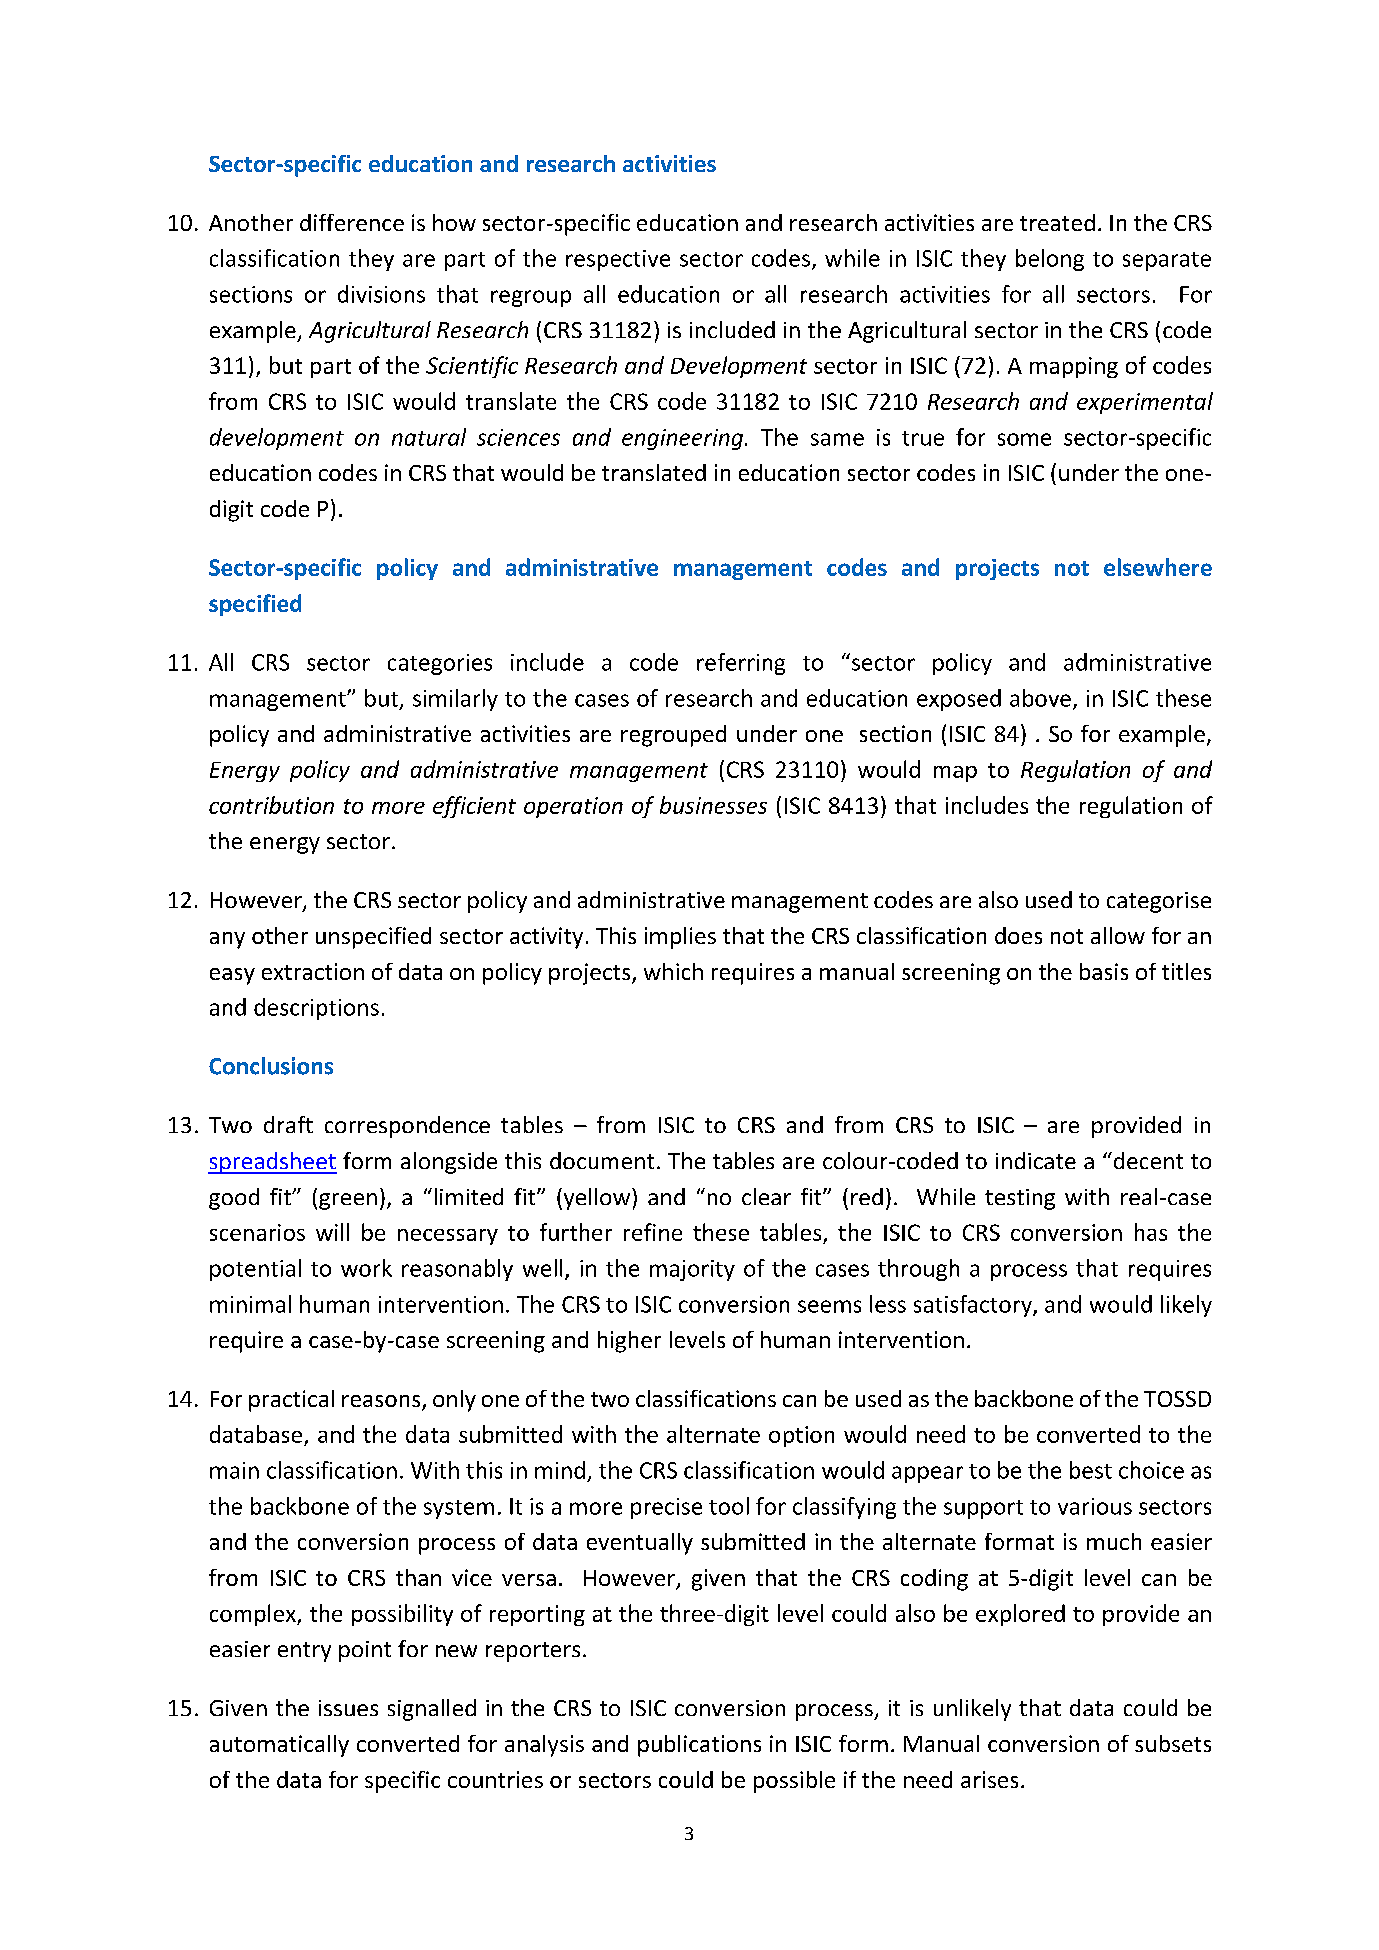 Image resolution: width=1379 pixels, height=1950 pixels. What do you see at coordinates (618, 260) in the screenshot?
I see `respective` at bounding box center [618, 260].
